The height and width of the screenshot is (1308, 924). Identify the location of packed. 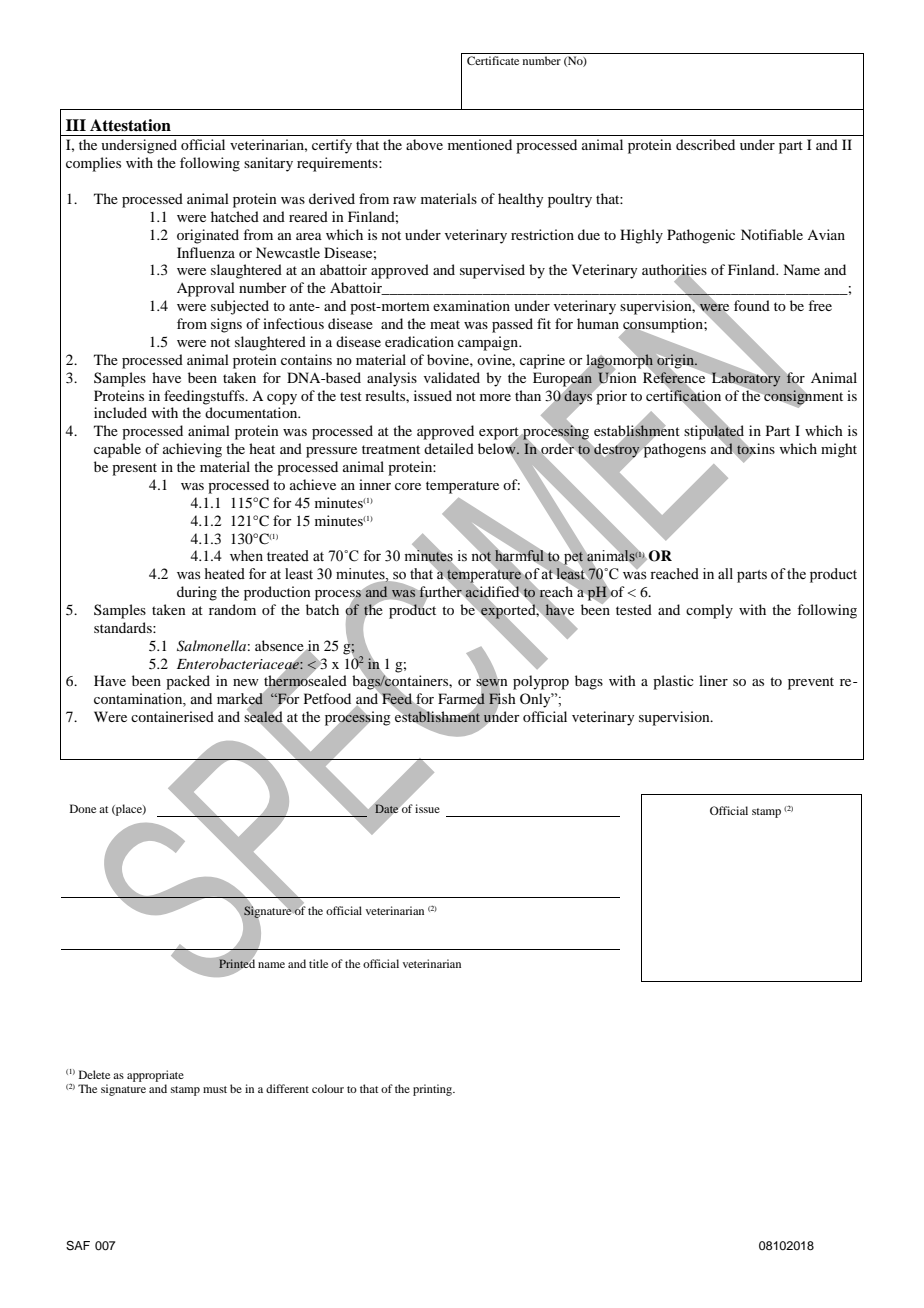
(188, 682).
